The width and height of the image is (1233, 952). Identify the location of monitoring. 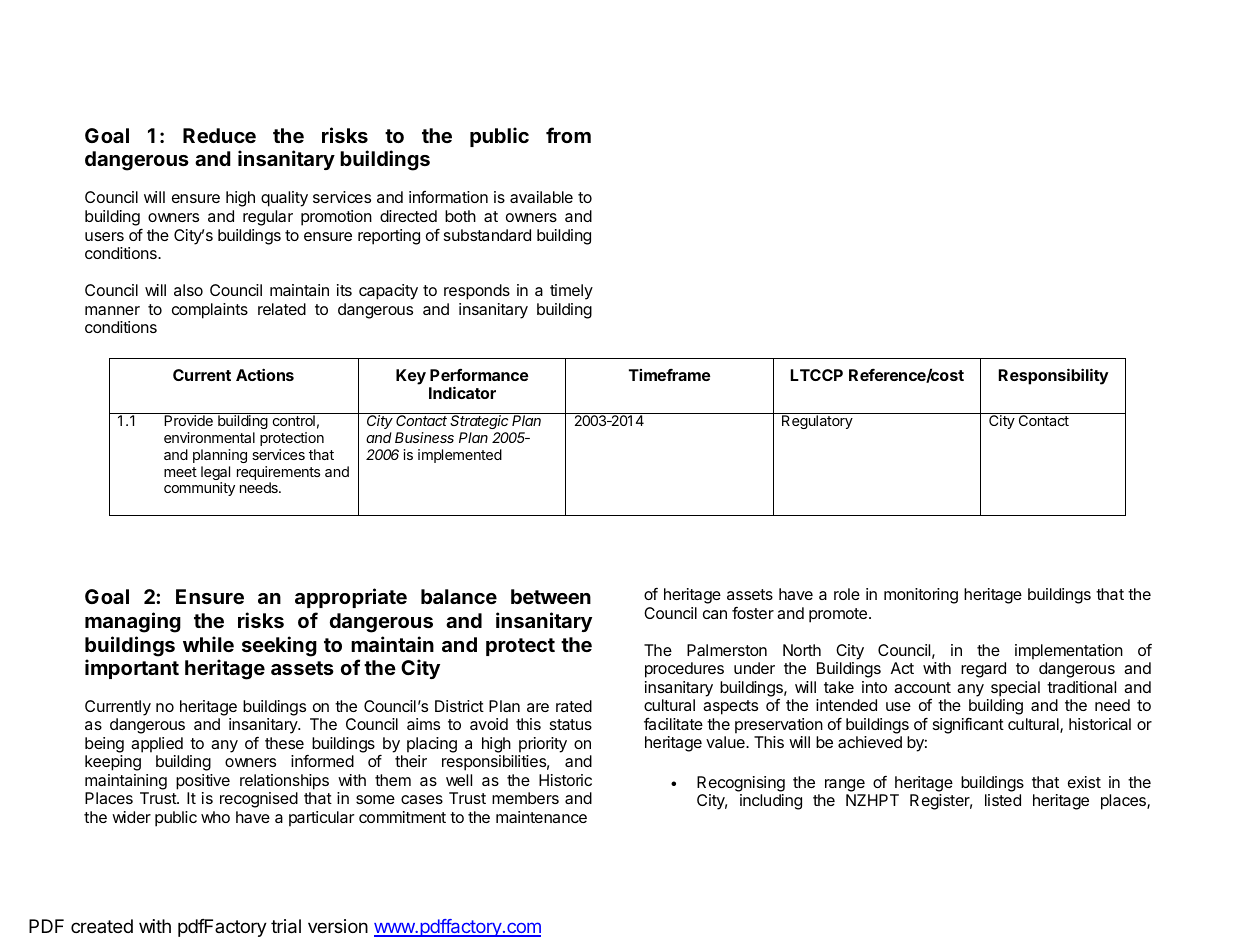
(921, 596).
